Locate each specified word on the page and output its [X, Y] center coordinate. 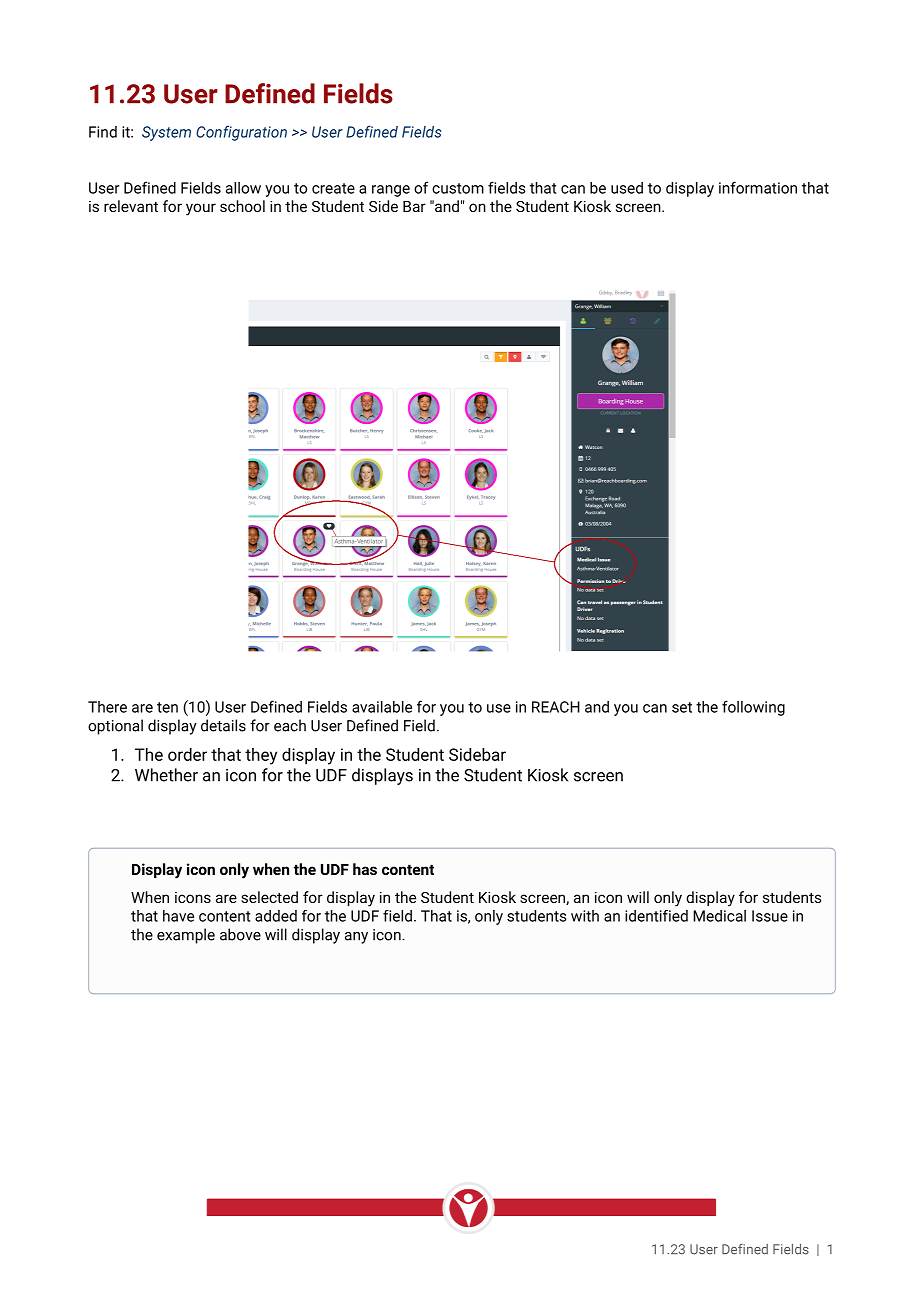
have [178, 916]
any [356, 938]
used [627, 188]
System [166, 133]
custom [458, 188]
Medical [719, 916]
